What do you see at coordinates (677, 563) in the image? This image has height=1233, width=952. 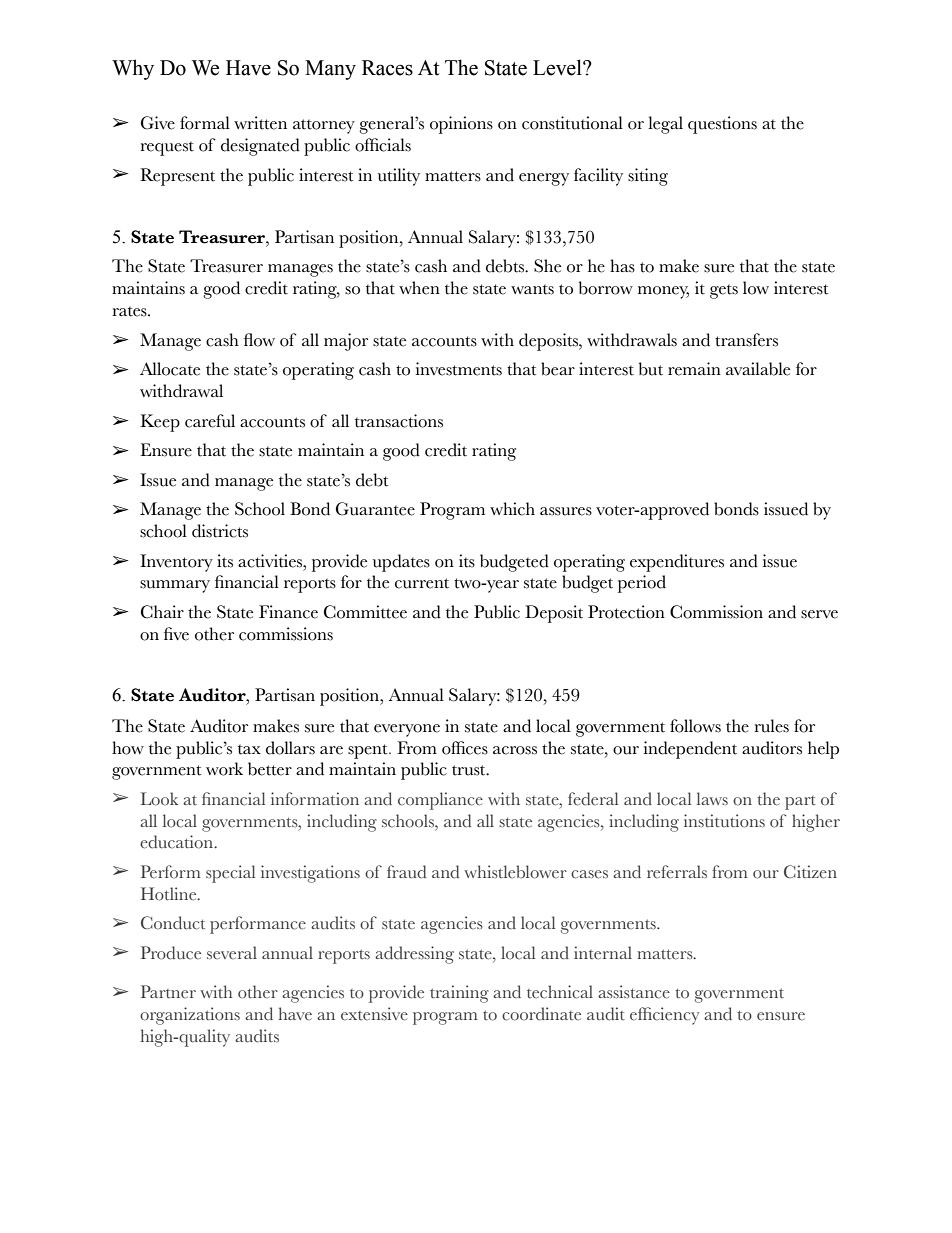 I see `expenditures` at bounding box center [677, 563].
